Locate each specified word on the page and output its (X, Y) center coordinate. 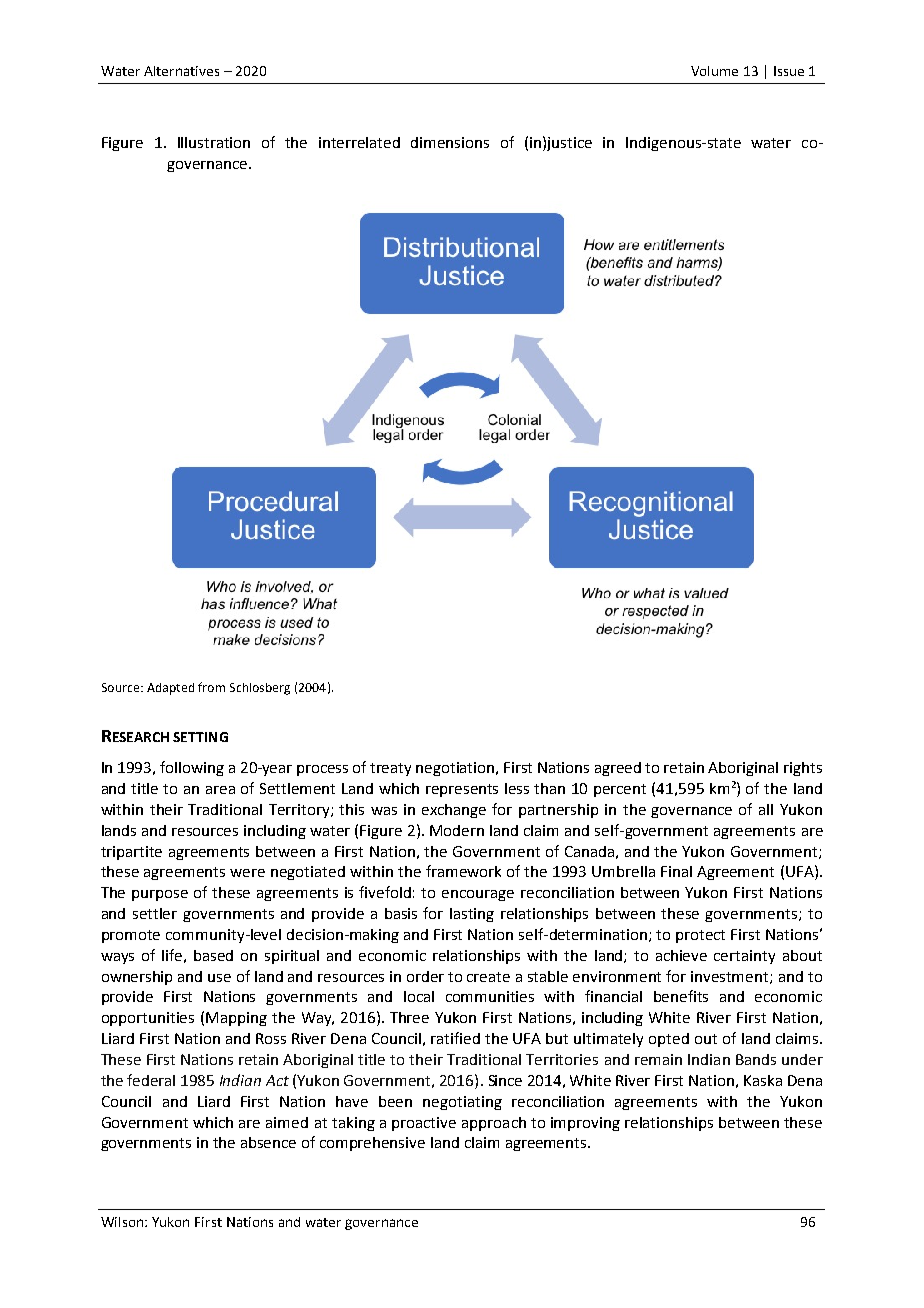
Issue (789, 71)
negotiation (456, 769)
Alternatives (181, 71)
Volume (714, 71)
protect (700, 936)
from (211, 687)
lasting (472, 915)
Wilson (123, 1222)
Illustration (214, 142)
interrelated (359, 142)
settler (155, 913)
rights (803, 769)
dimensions (450, 142)
